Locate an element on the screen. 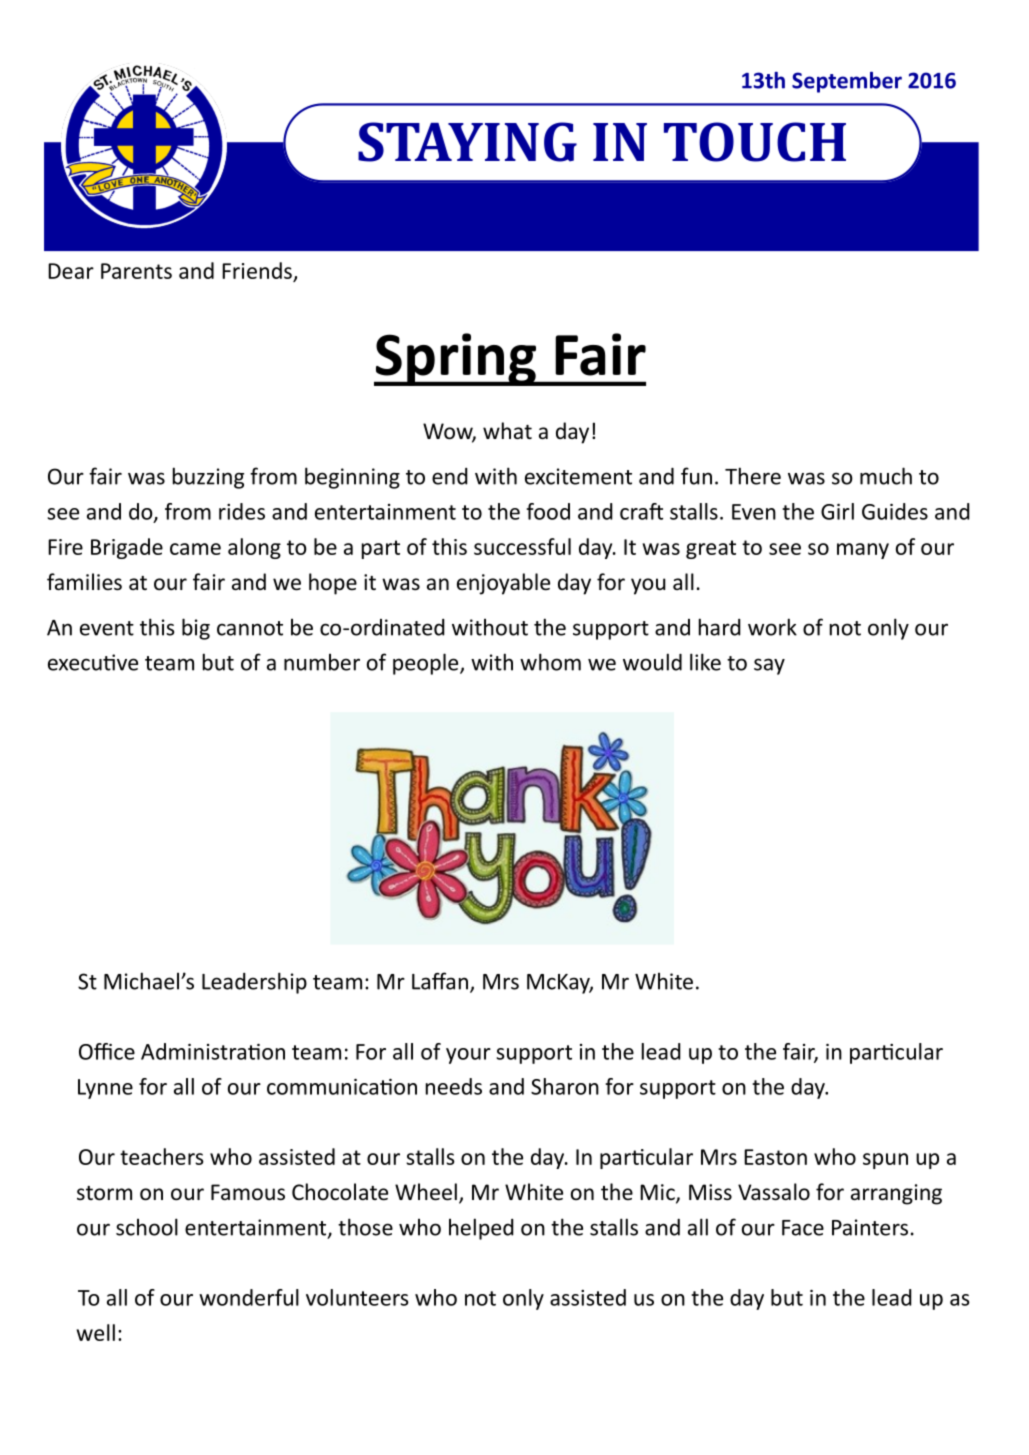 The image size is (1029, 1455). STAYING is located at coordinates (467, 142).
